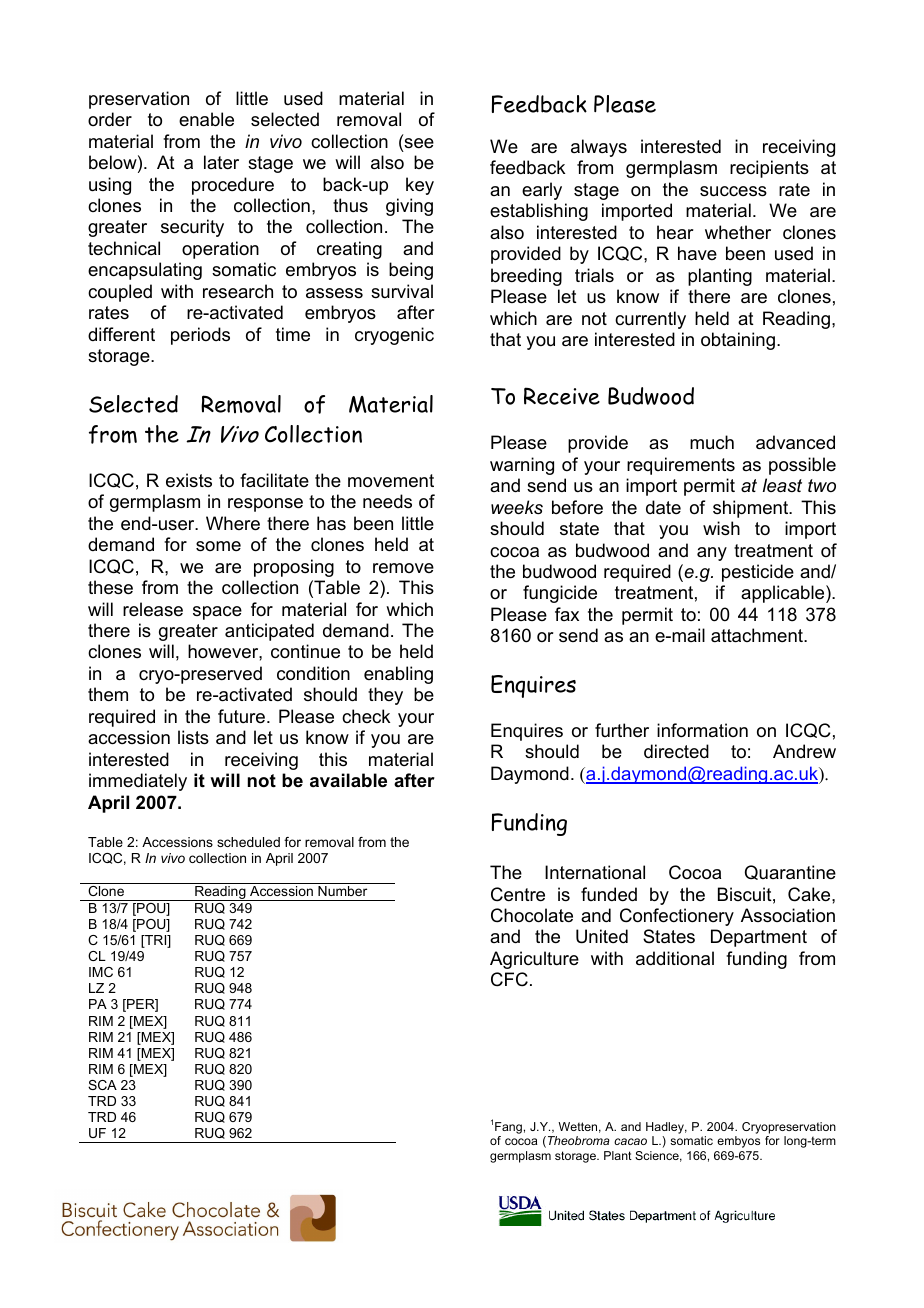 The image size is (924, 1308). Describe the element at coordinates (189, 480) in the screenshot. I see `exists` at that location.
